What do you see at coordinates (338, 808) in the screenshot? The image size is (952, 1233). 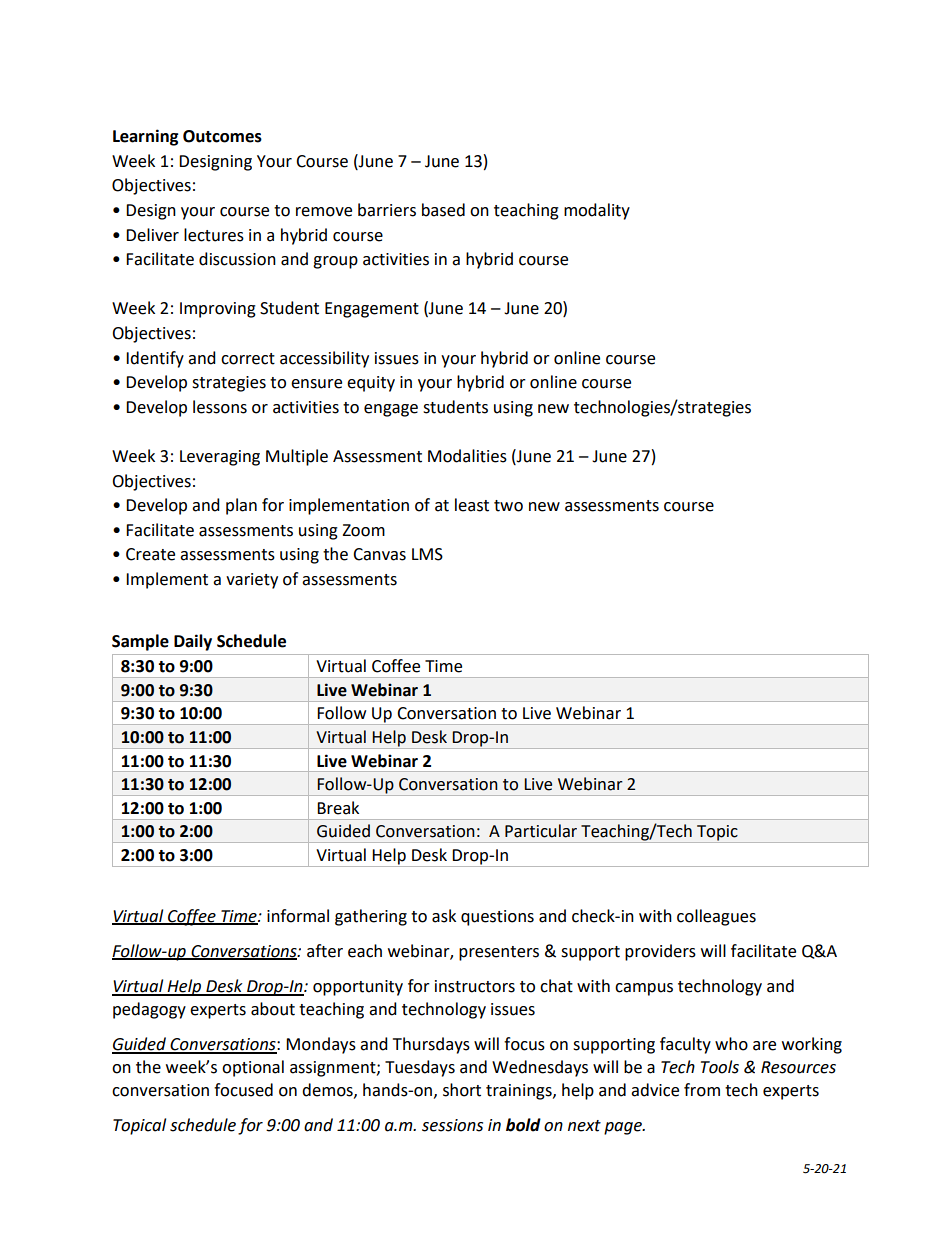 I see `Break` at bounding box center [338, 808].
